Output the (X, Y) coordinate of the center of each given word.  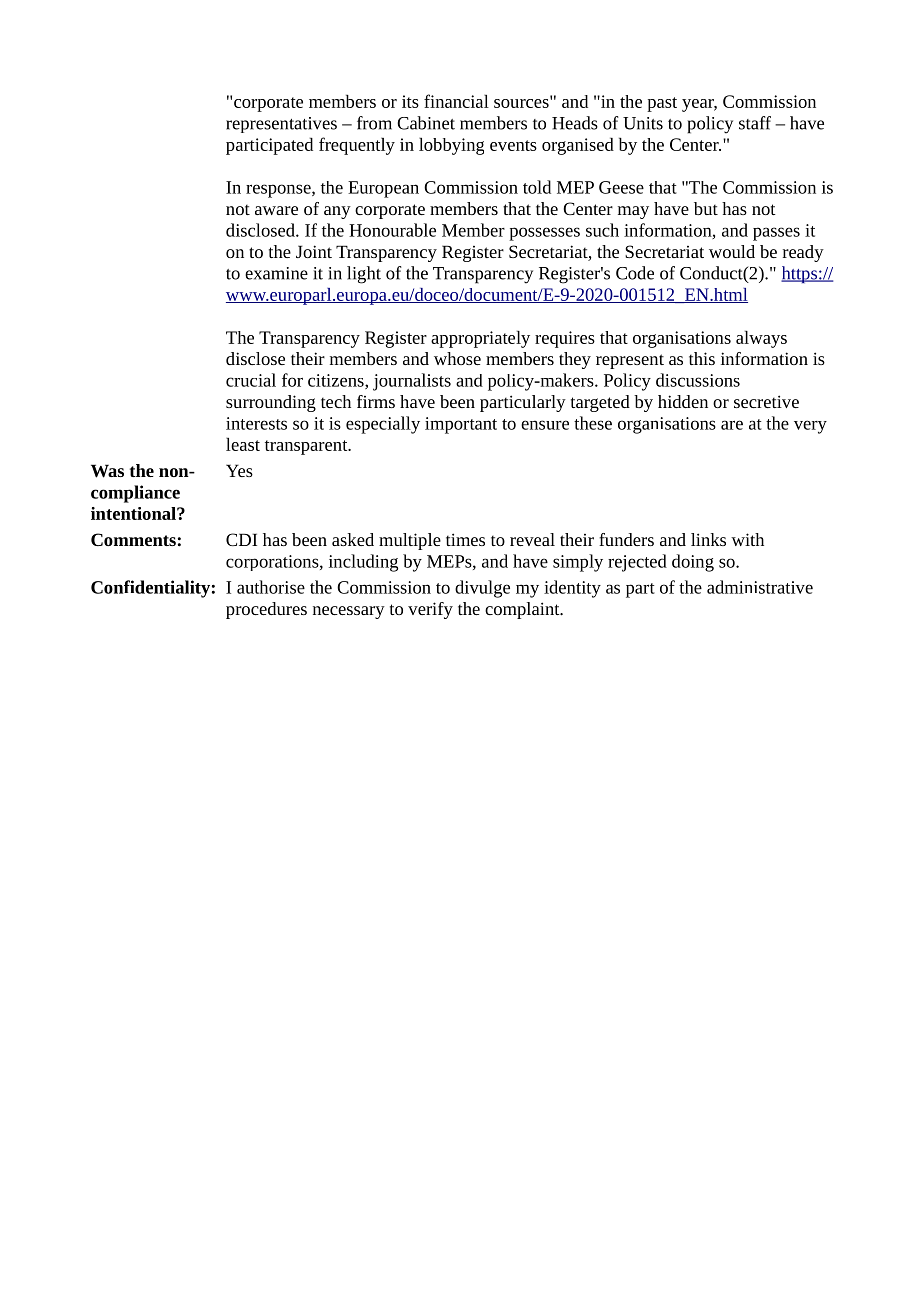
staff (755, 123)
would (732, 251)
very (810, 427)
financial (456, 101)
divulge (482, 589)
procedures (266, 610)
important (461, 425)
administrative (760, 587)
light (364, 275)
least (243, 444)
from (374, 123)
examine (276, 273)
